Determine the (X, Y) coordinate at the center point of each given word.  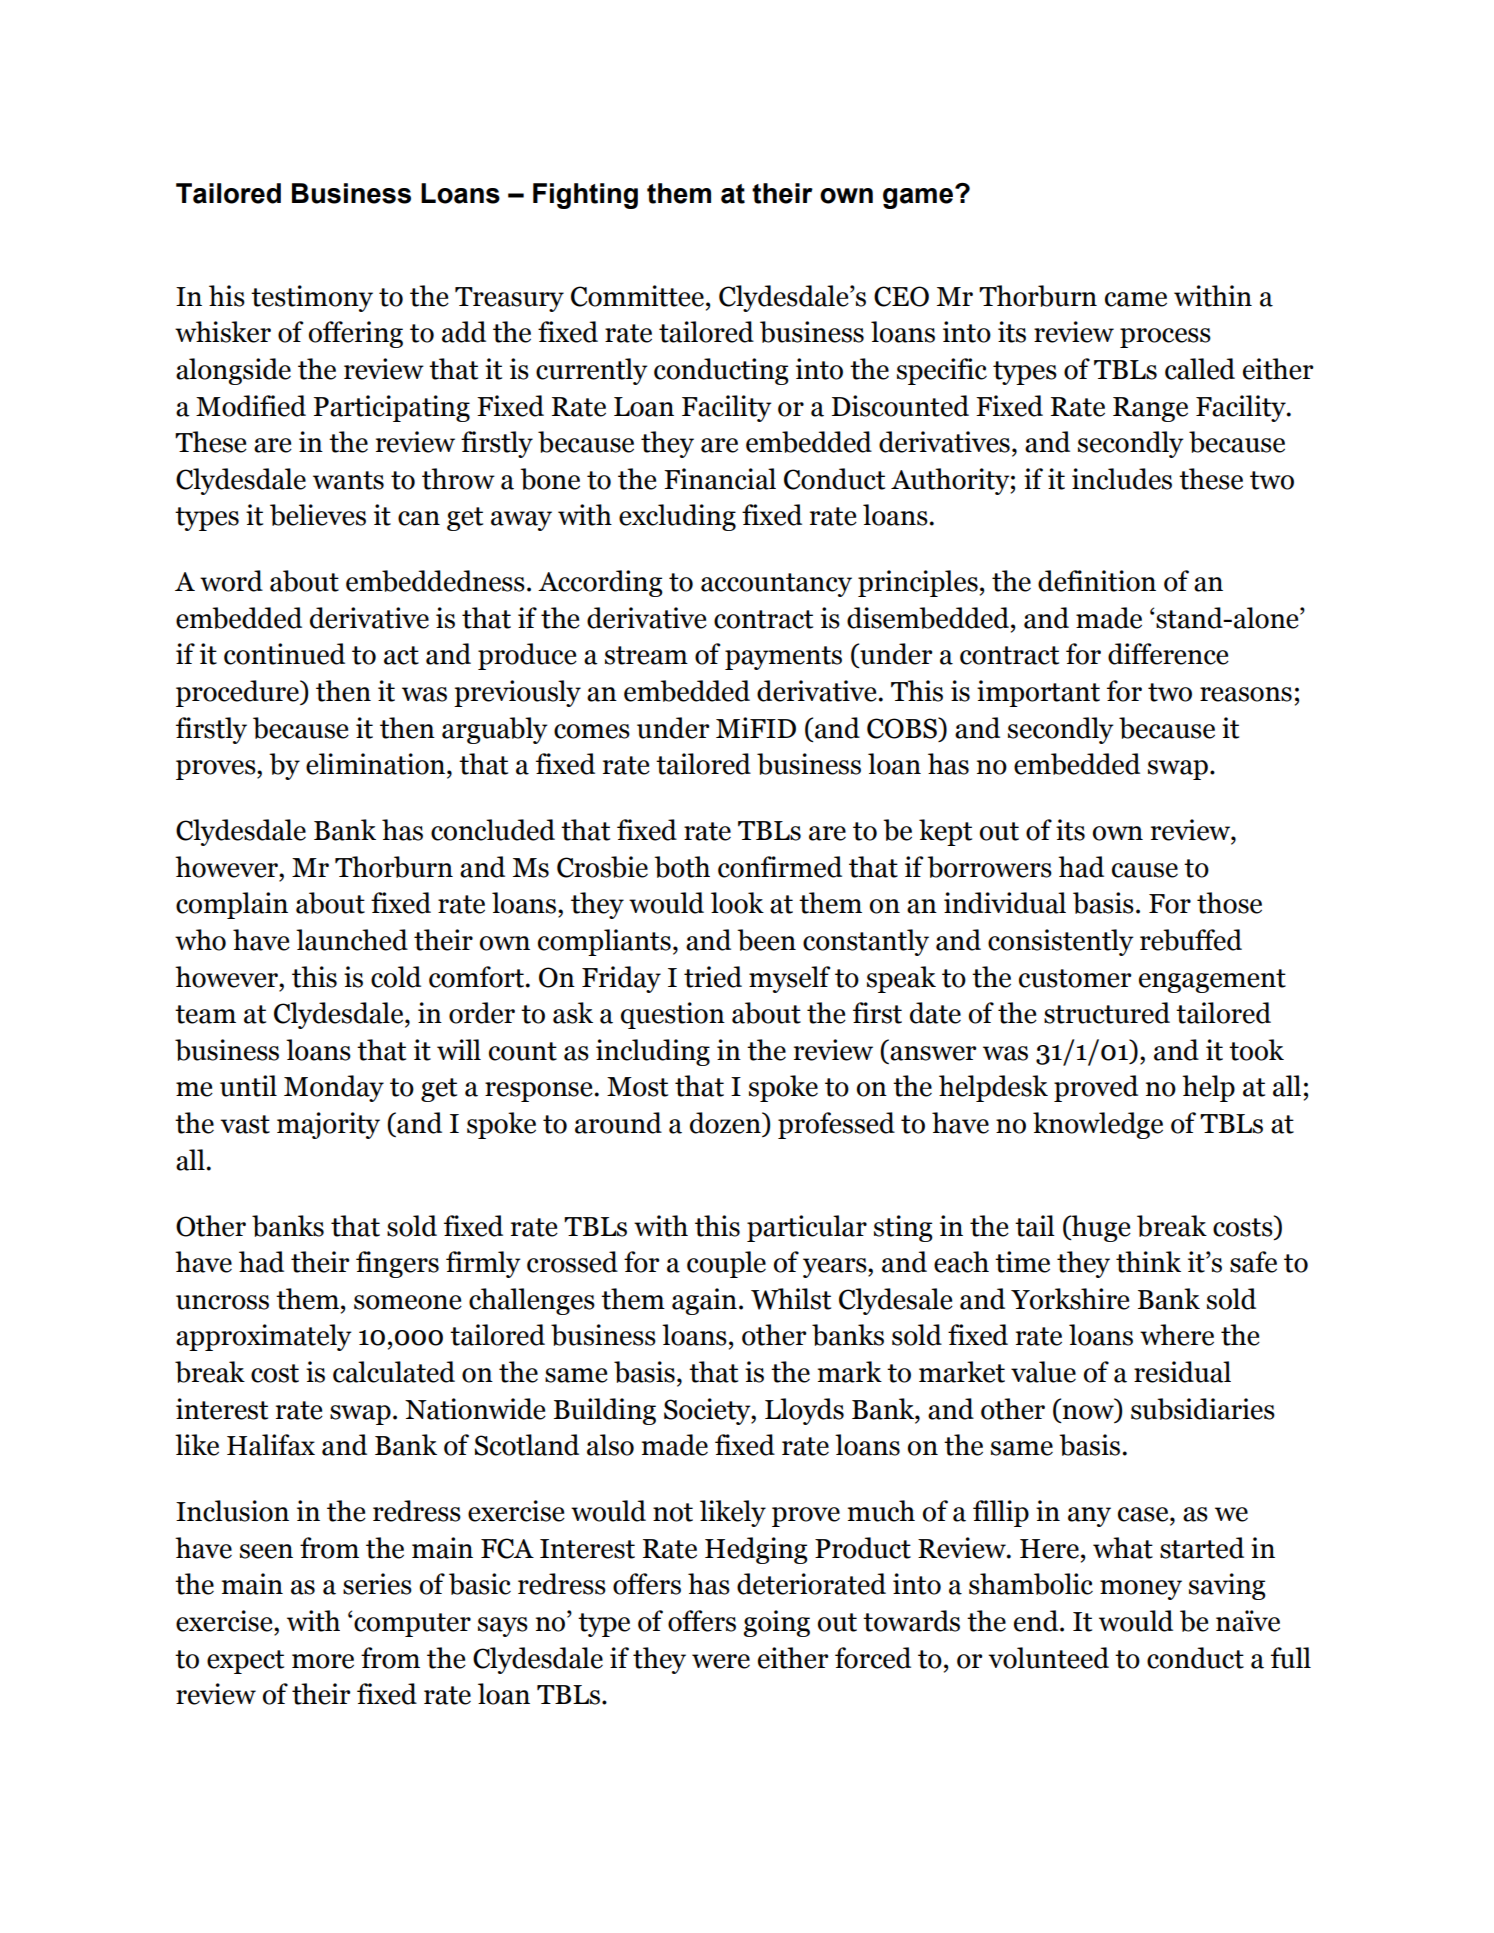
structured (1107, 1013)
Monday (334, 1088)
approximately (264, 1337)
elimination (377, 764)
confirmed (780, 867)
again (704, 1301)
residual (1182, 1372)
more (323, 1661)
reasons (1246, 694)
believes (318, 515)
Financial (720, 479)
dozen (726, 1123)
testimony (312, 298)
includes (1122, 479)
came (1136, 299)
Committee (637, 296)
